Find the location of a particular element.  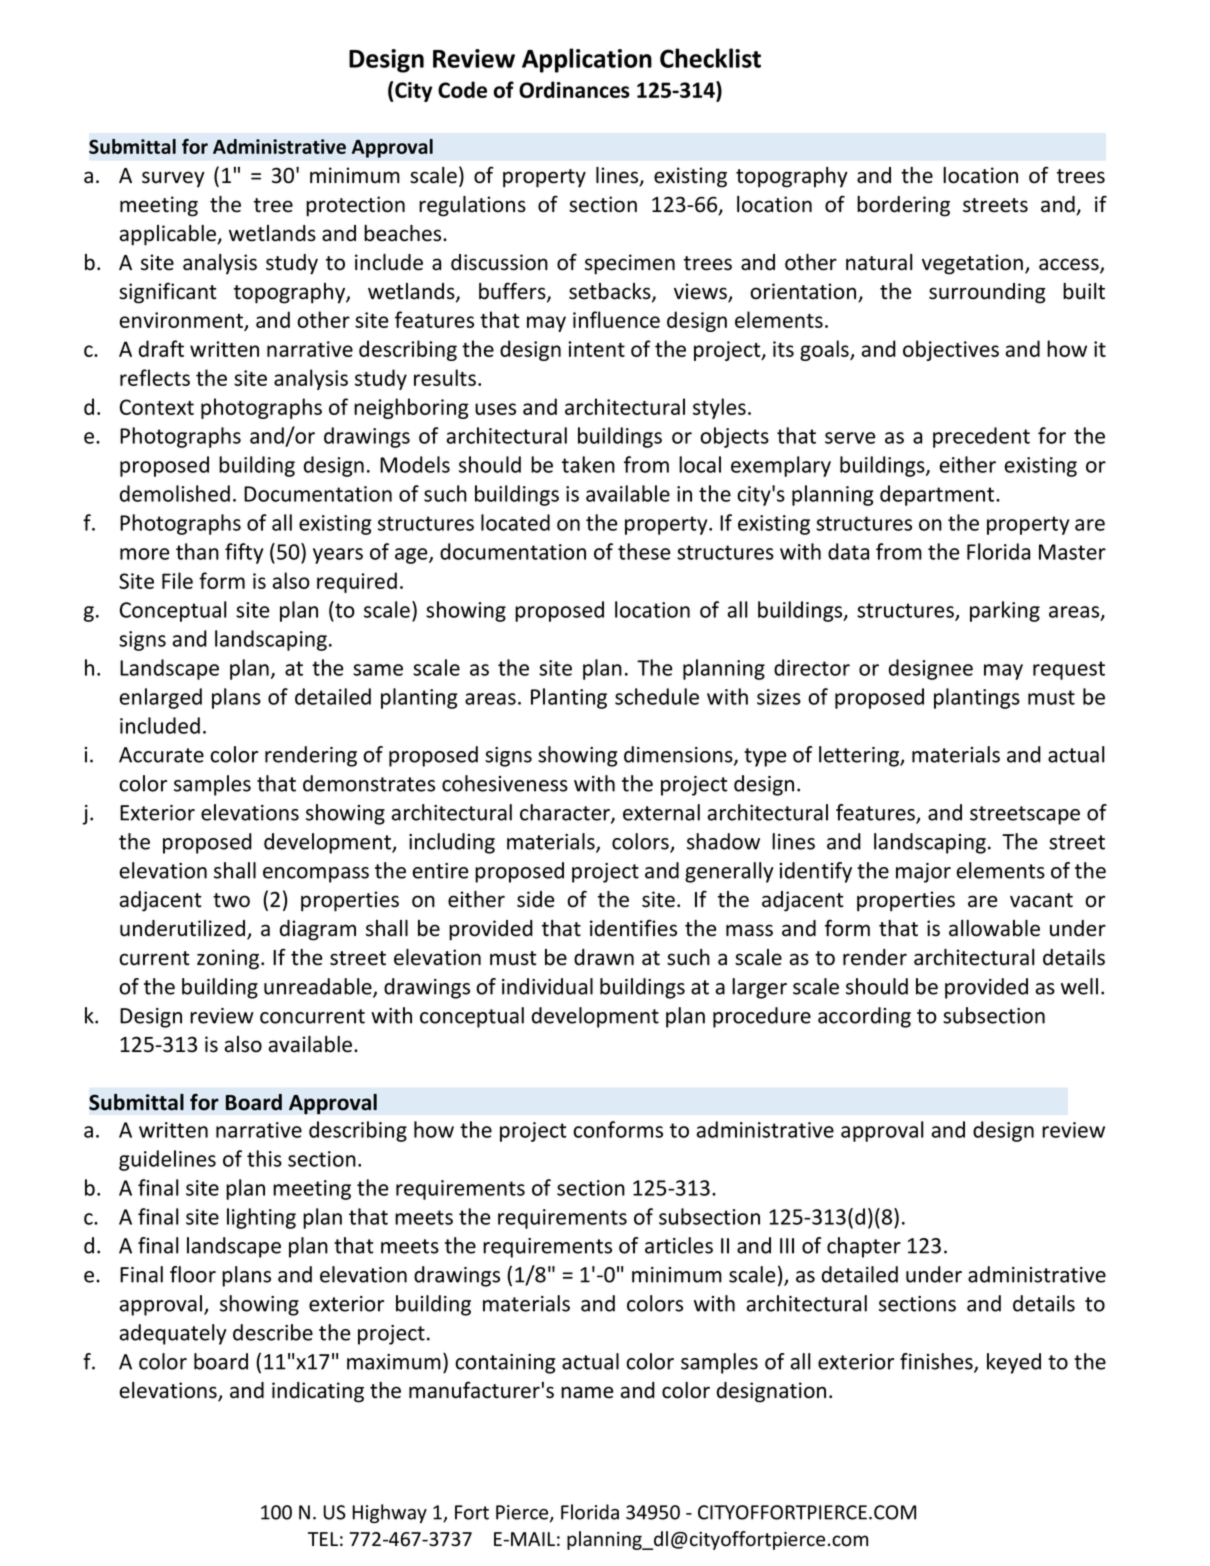

Ordinances is located at coordinates (574, 89).
